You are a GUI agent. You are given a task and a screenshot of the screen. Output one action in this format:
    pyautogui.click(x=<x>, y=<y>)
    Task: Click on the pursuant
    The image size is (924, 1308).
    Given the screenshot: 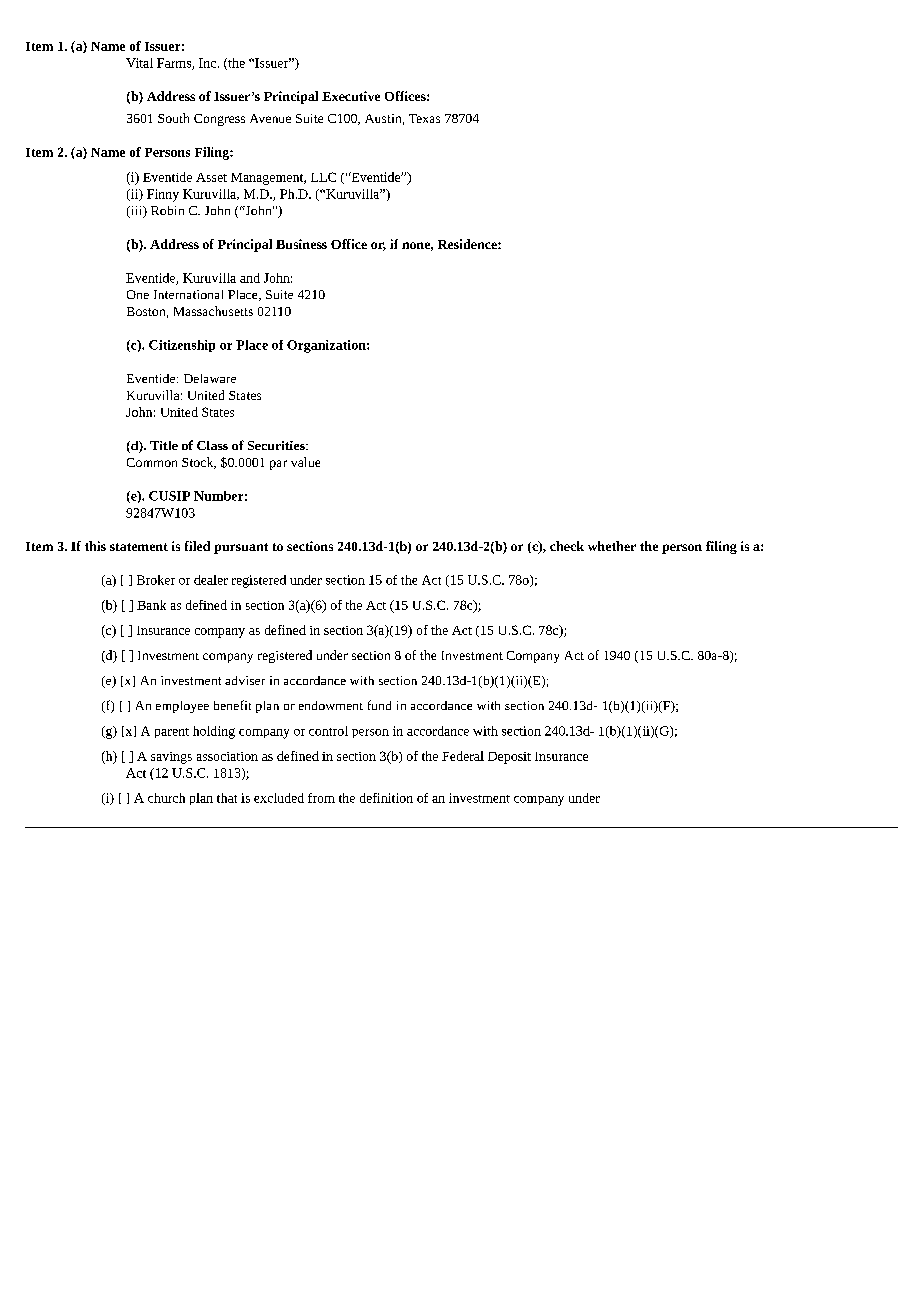 What is the action you would take?
    pyautogui.click(x=241, y=548)
